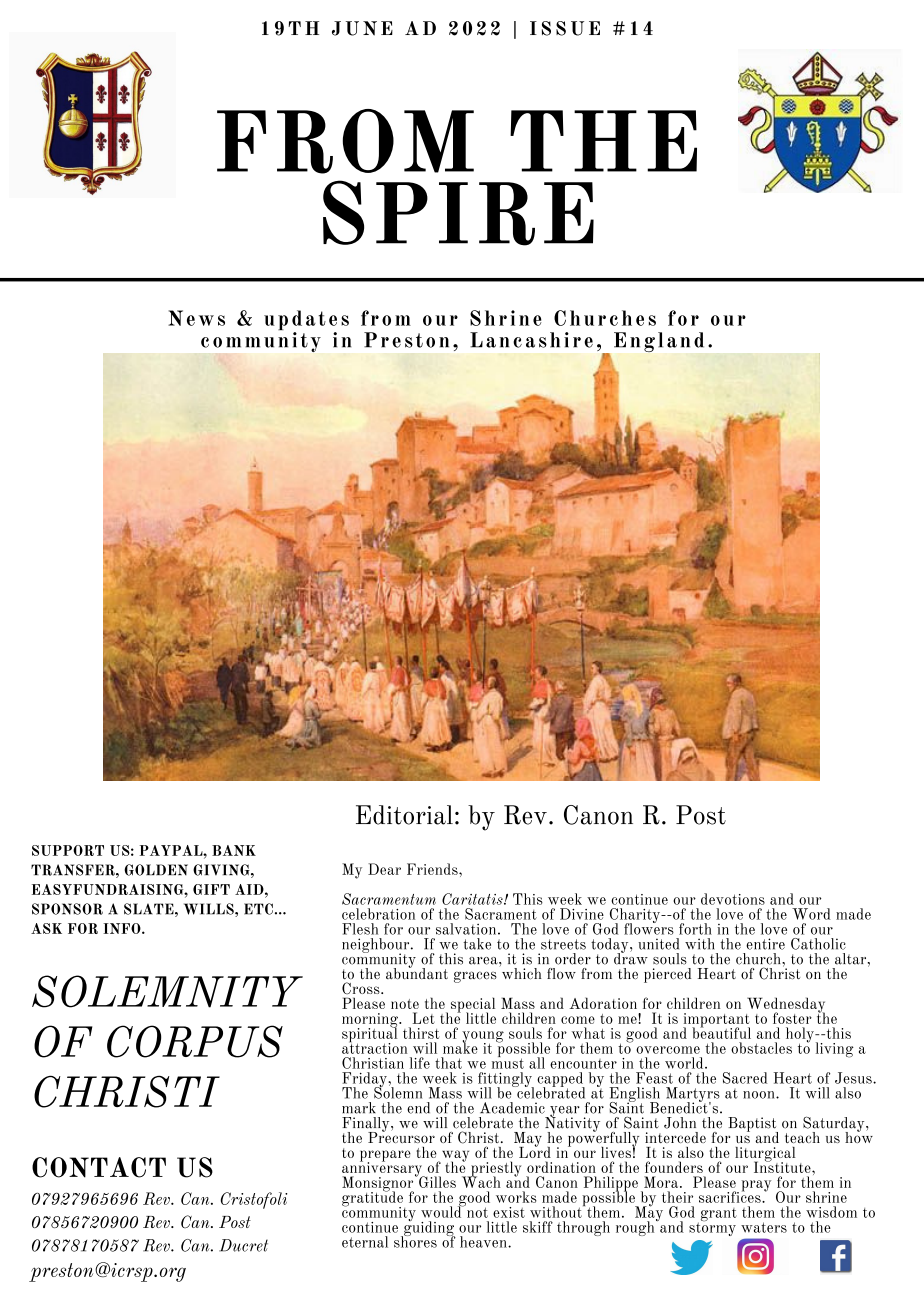 The height and width of the image is (1309, 924). What do you see at coordinates (477, 944) in the image?
I see `take` at bounding box center [477, 944].
